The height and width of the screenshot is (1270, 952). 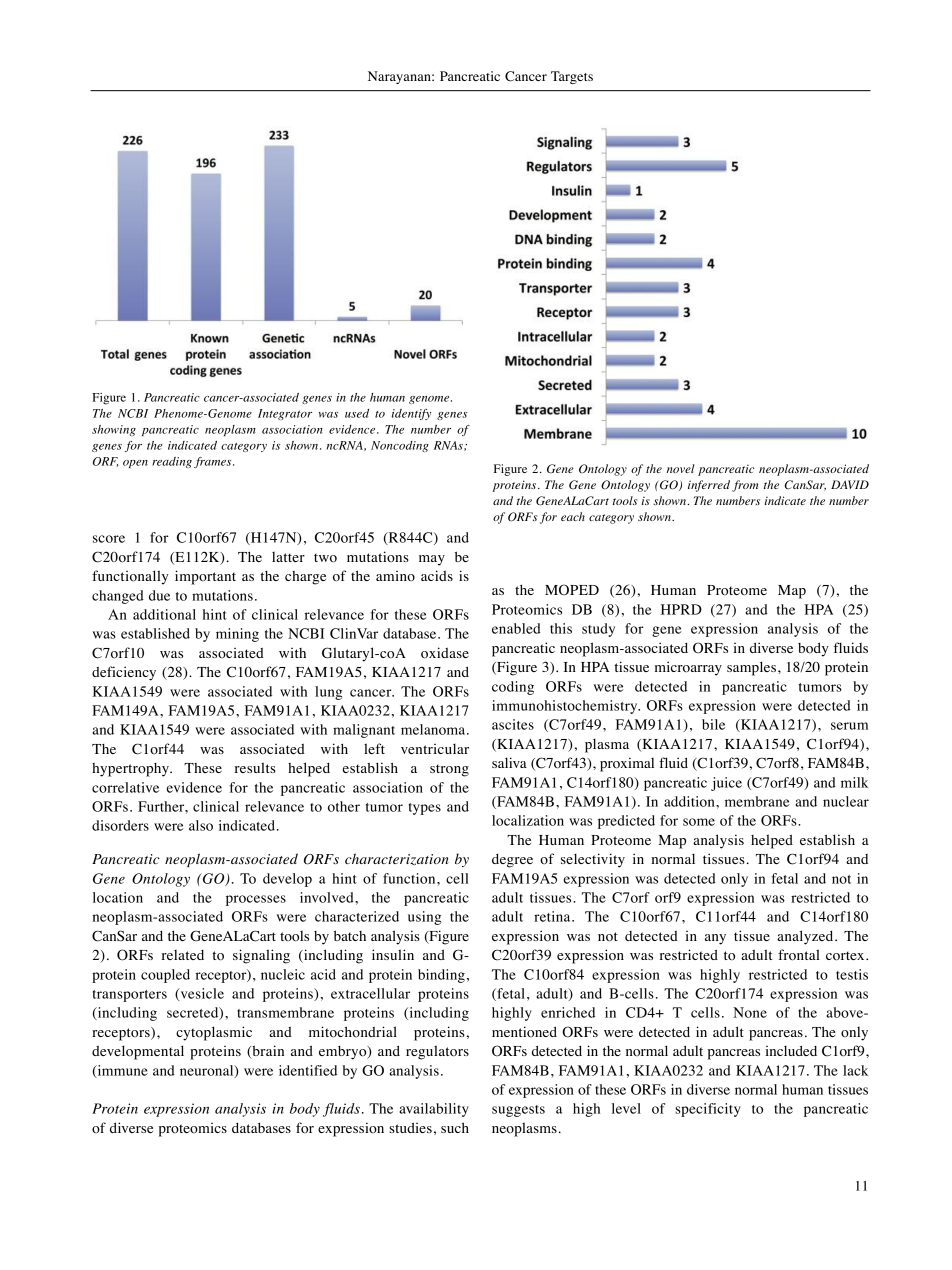 What do you see at coordinates (745, 486) in the screenshot?
I see `from` at bounding box center [745, 486].
